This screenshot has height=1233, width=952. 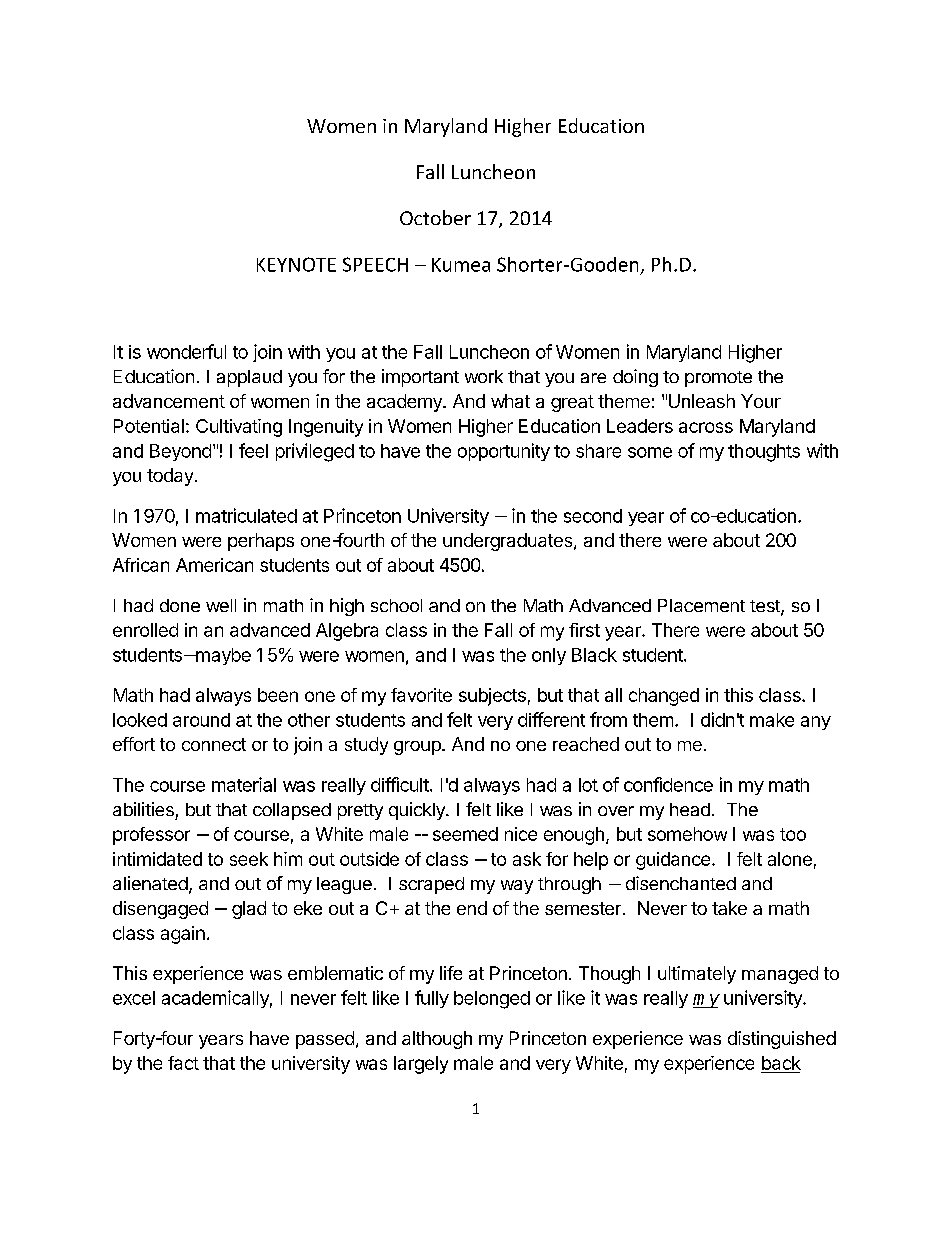 I want to click on undergraduates, so click(x=509, y=542).
